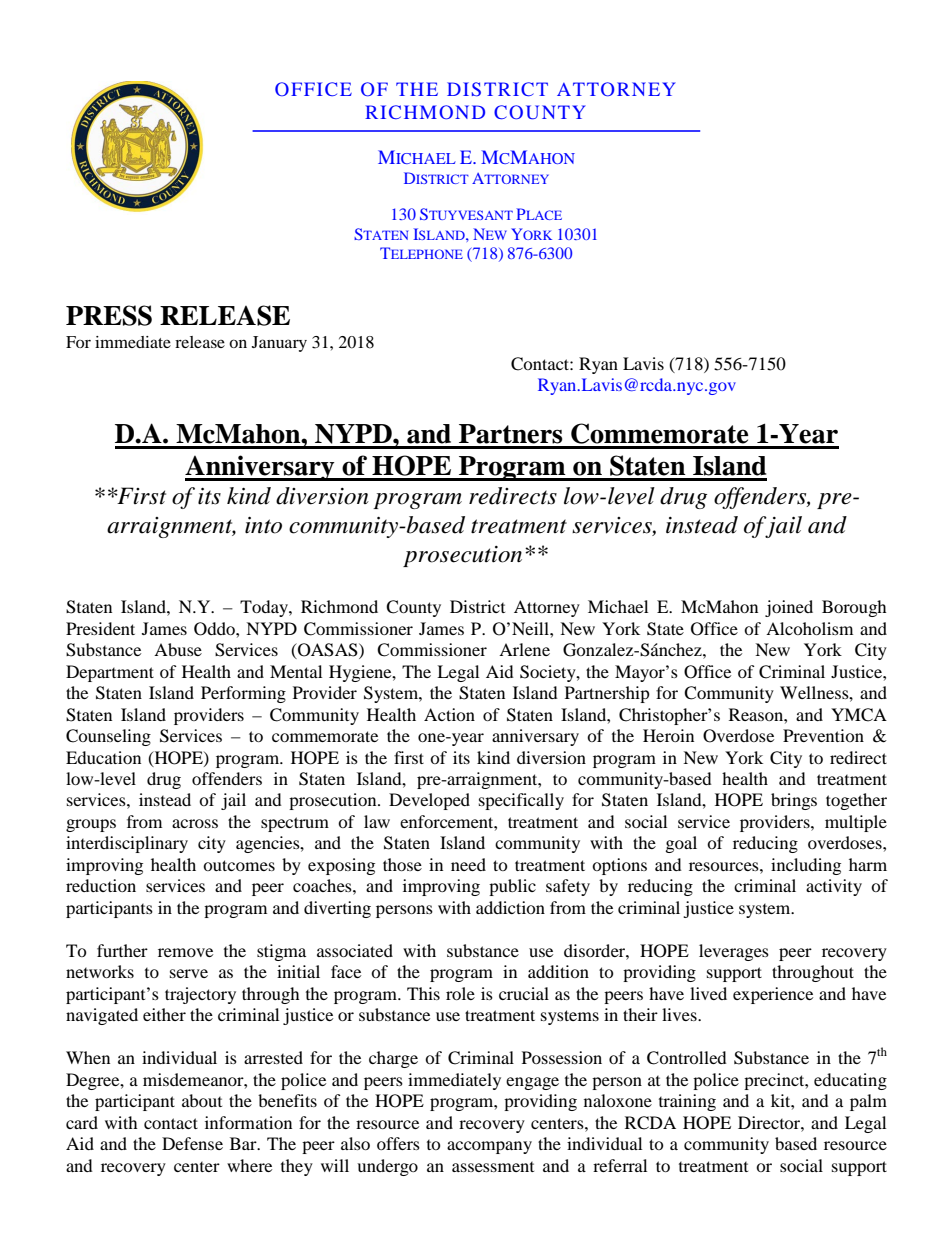 The image size is (952, 1233). Describe the element at coordinates (806, 866) in the screenshot. I see `including` at that location.
